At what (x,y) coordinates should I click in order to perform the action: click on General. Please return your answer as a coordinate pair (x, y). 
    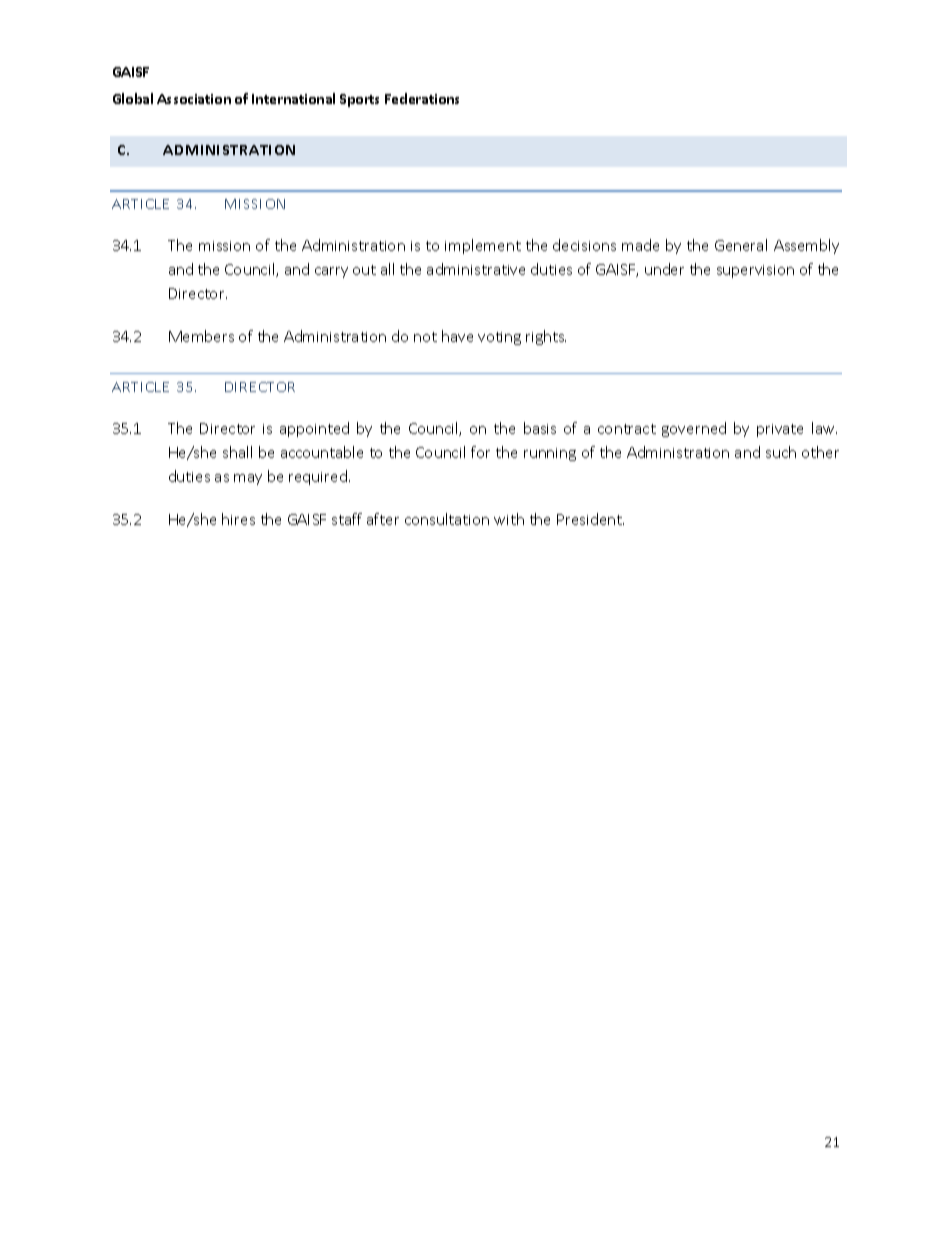
    Looking at the image, I should click on (741, 245).
